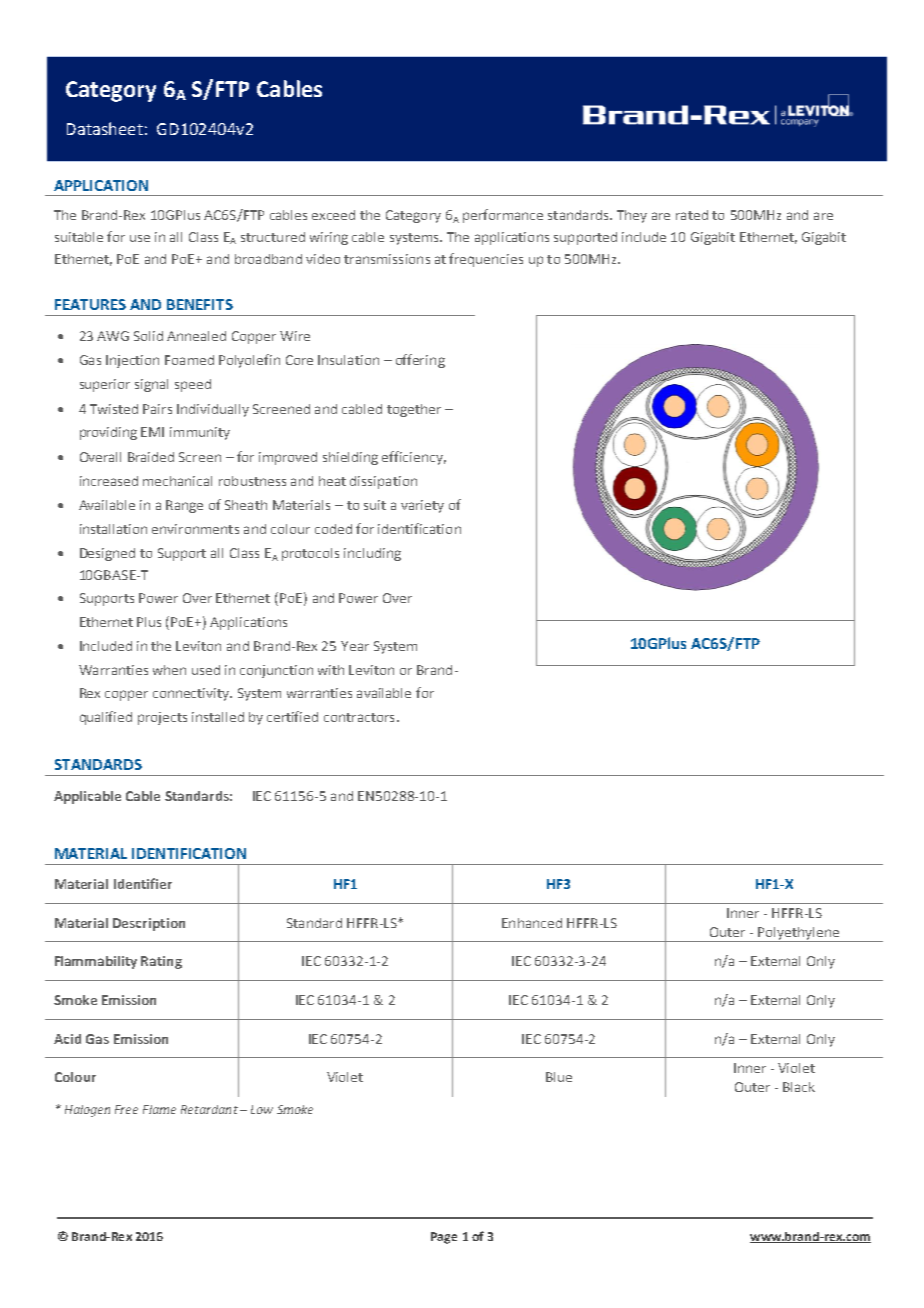  What do you see at coordinates (503, 216) in the screenshot?
I see `performance` at bounding box center [503, 216].
